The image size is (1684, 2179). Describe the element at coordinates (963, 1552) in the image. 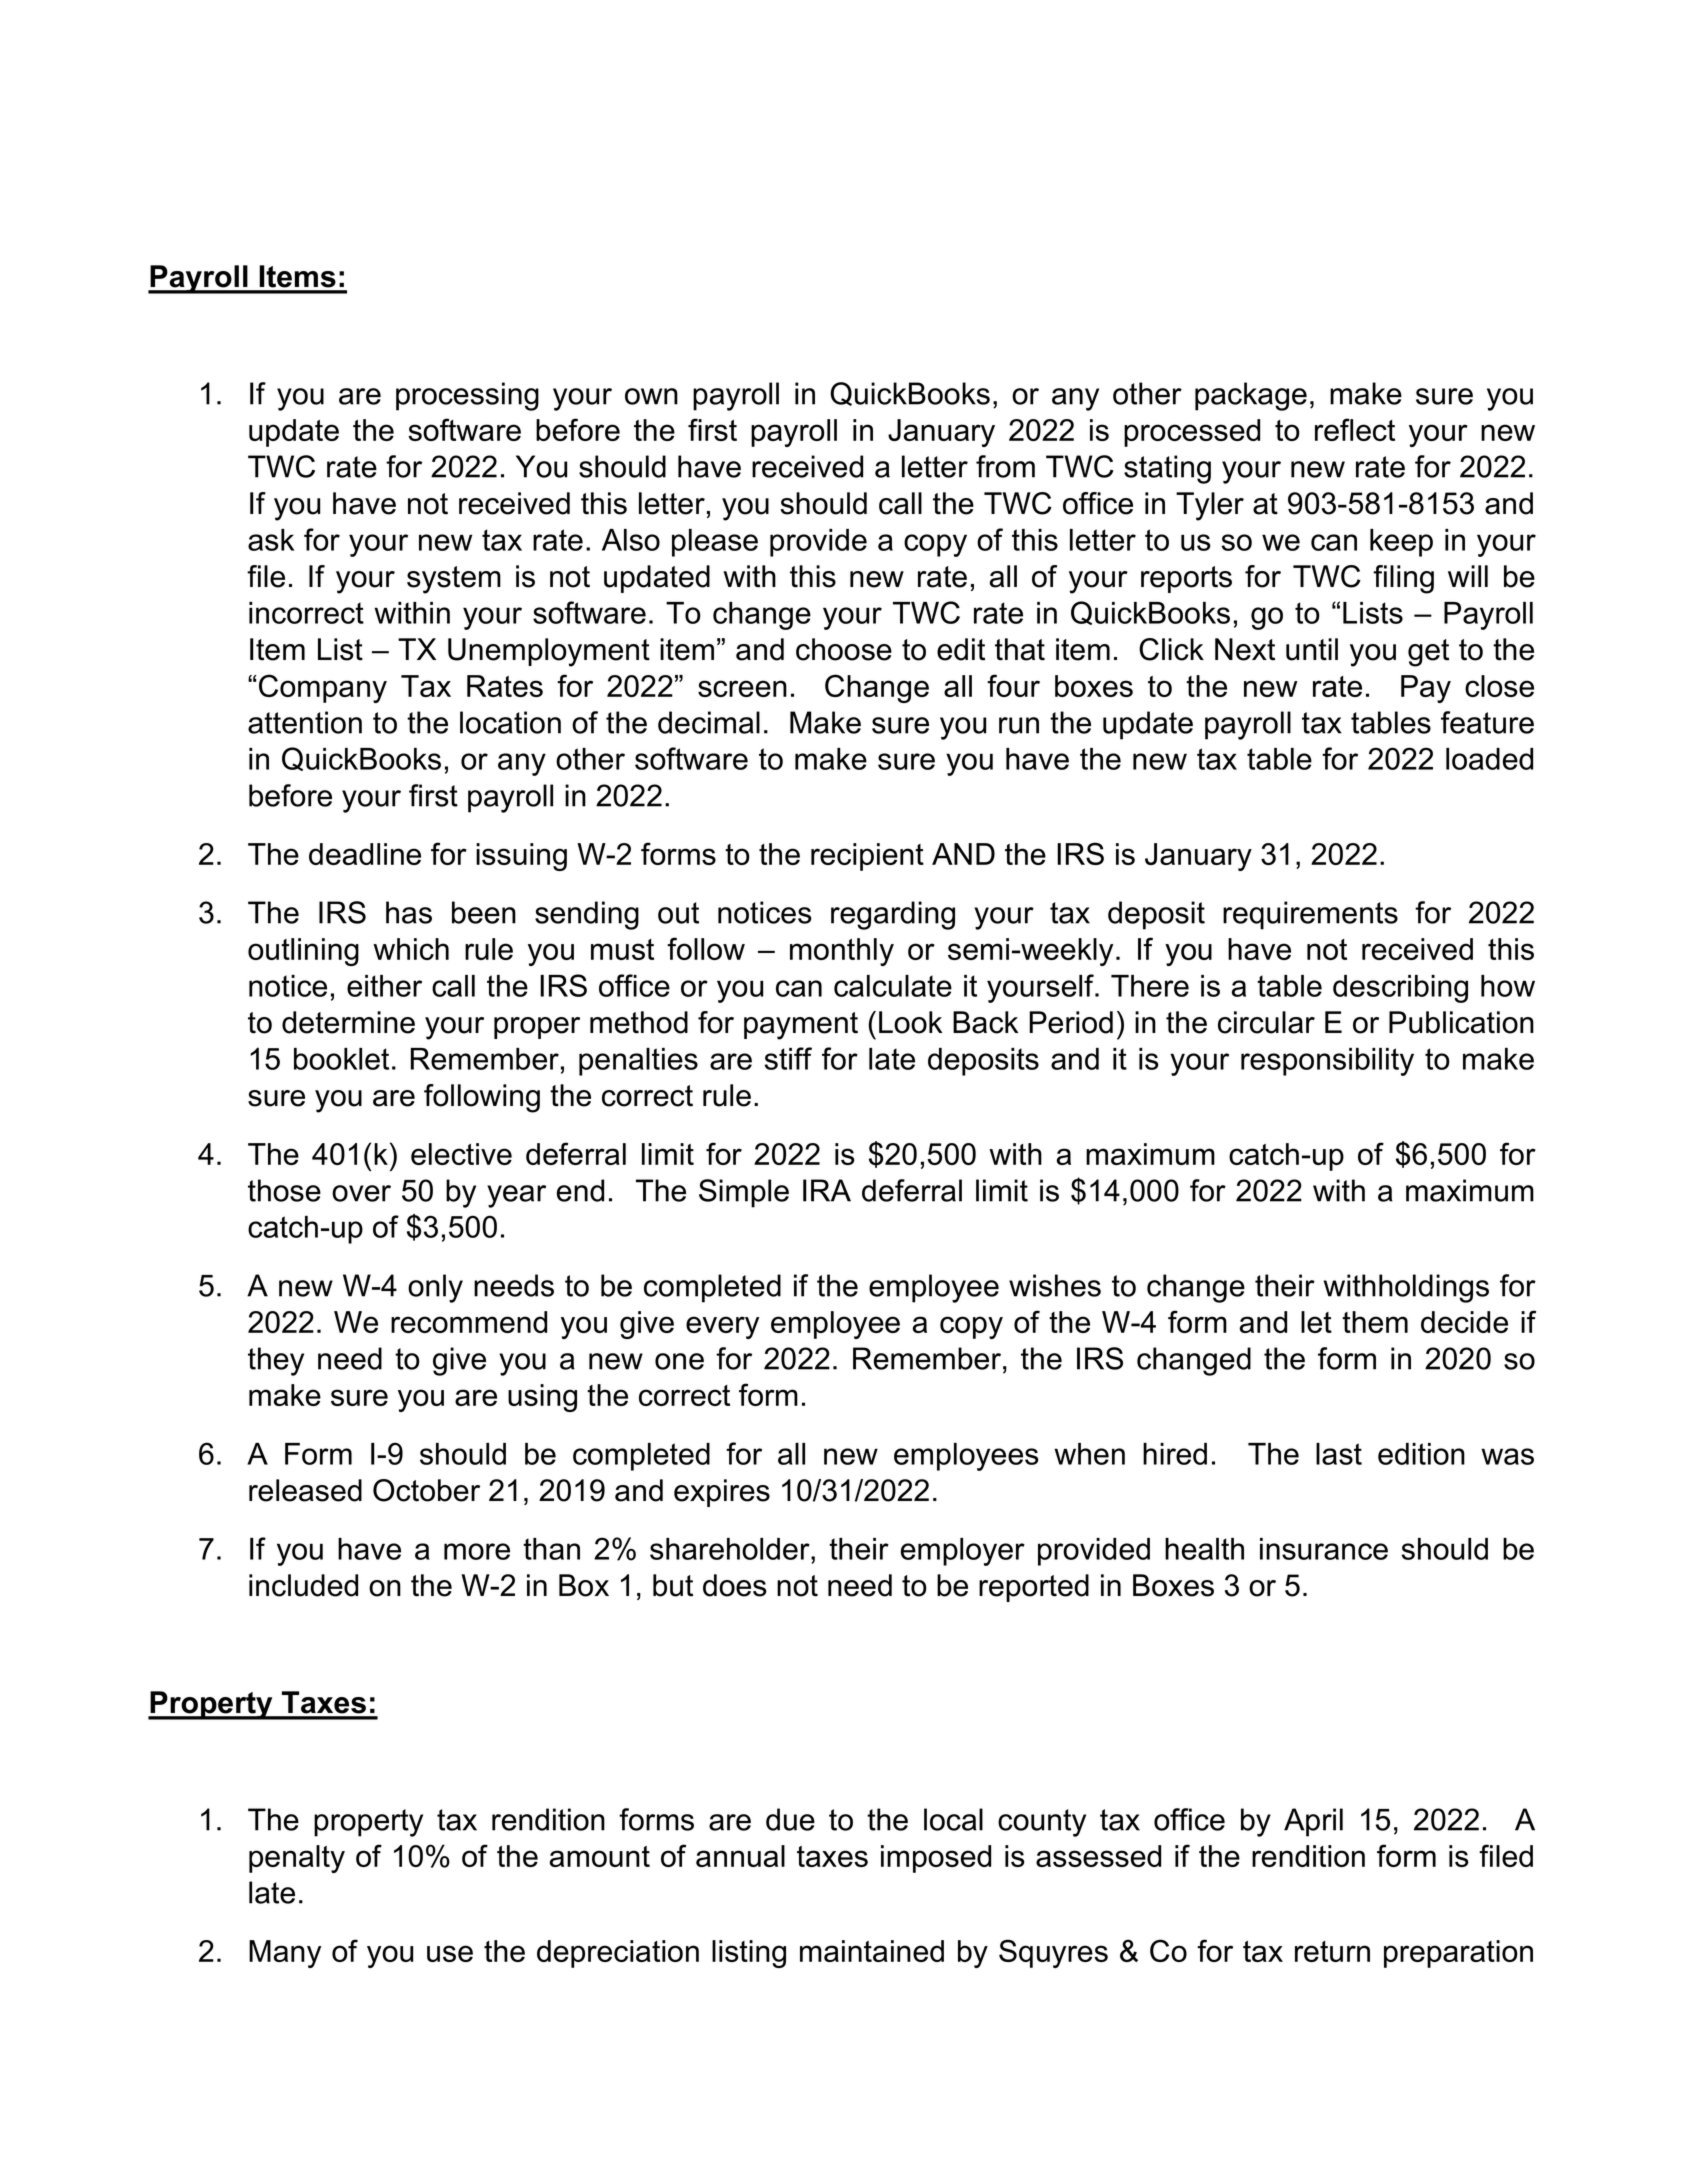

I see `employer` at that location.
